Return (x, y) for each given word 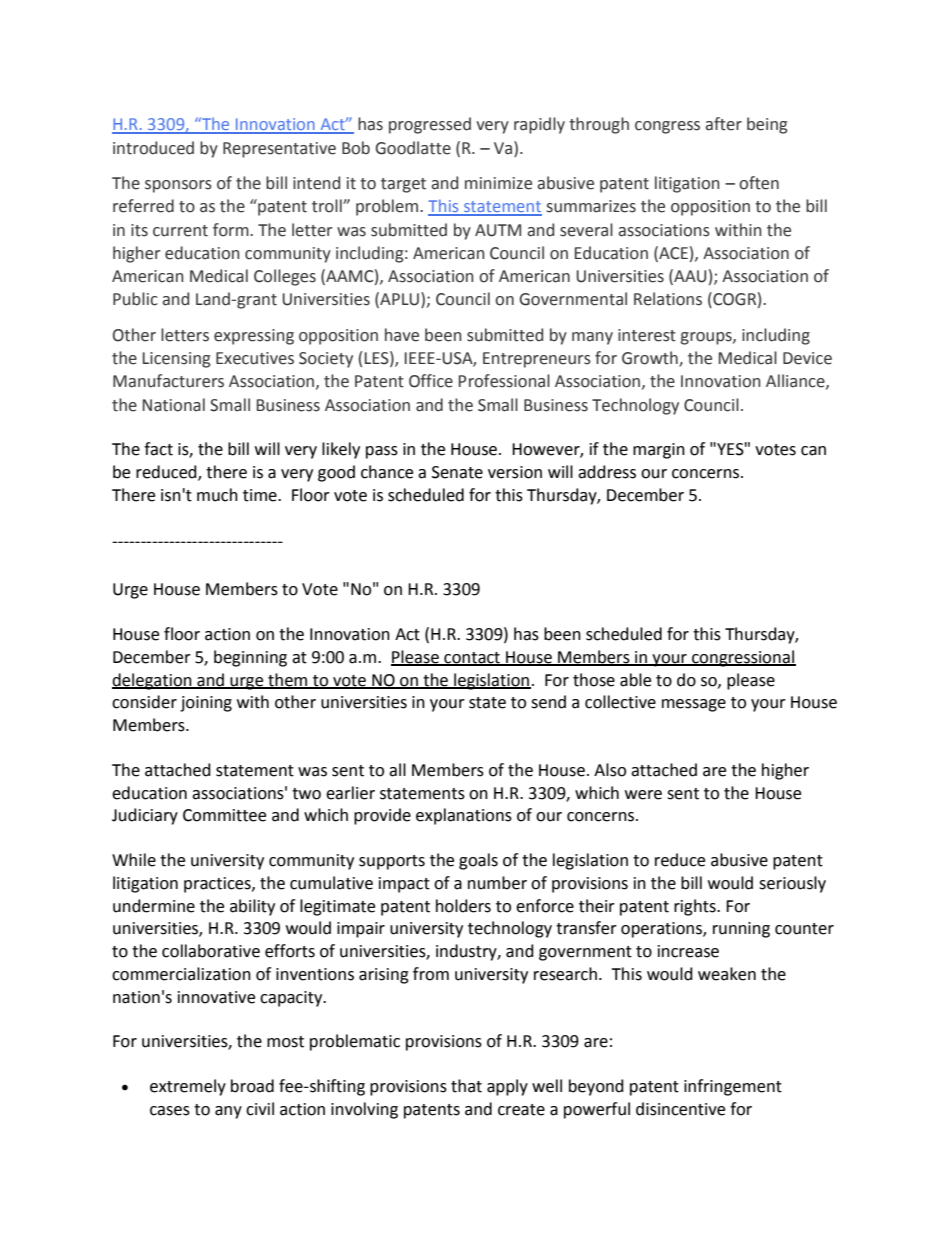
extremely (188, 1087)
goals (478, 861)
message (694, 705)
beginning (250, 658)
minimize (498, 183)
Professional (504, 381)
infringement (733, 1087)
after (724, 124)
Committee (224, 815)
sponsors (178, 186)
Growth (651, 359)
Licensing (176, 360)
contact (472, 658)
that (466, 1086)
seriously (792, 884)
